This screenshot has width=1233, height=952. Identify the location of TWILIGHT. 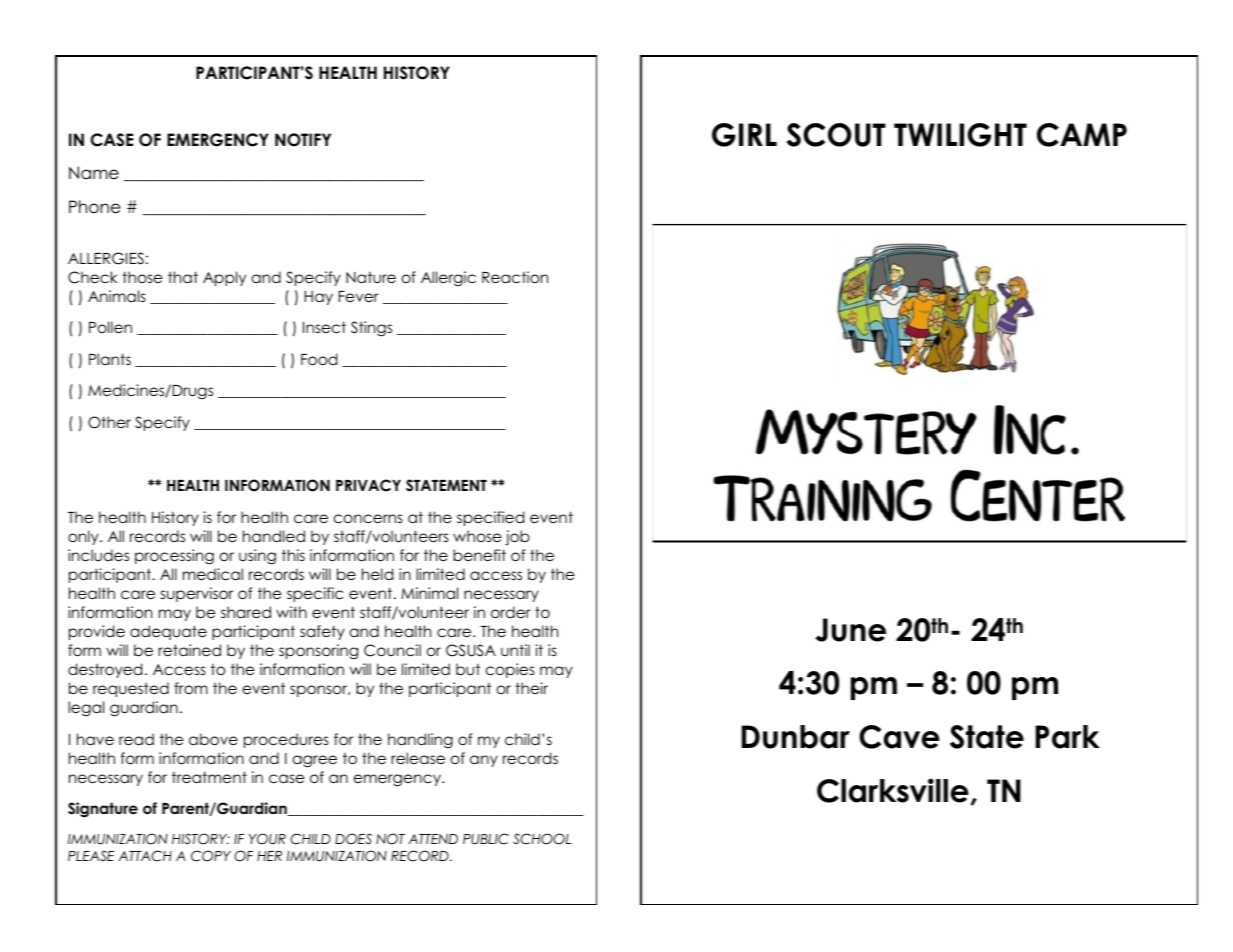
(960, 135).
